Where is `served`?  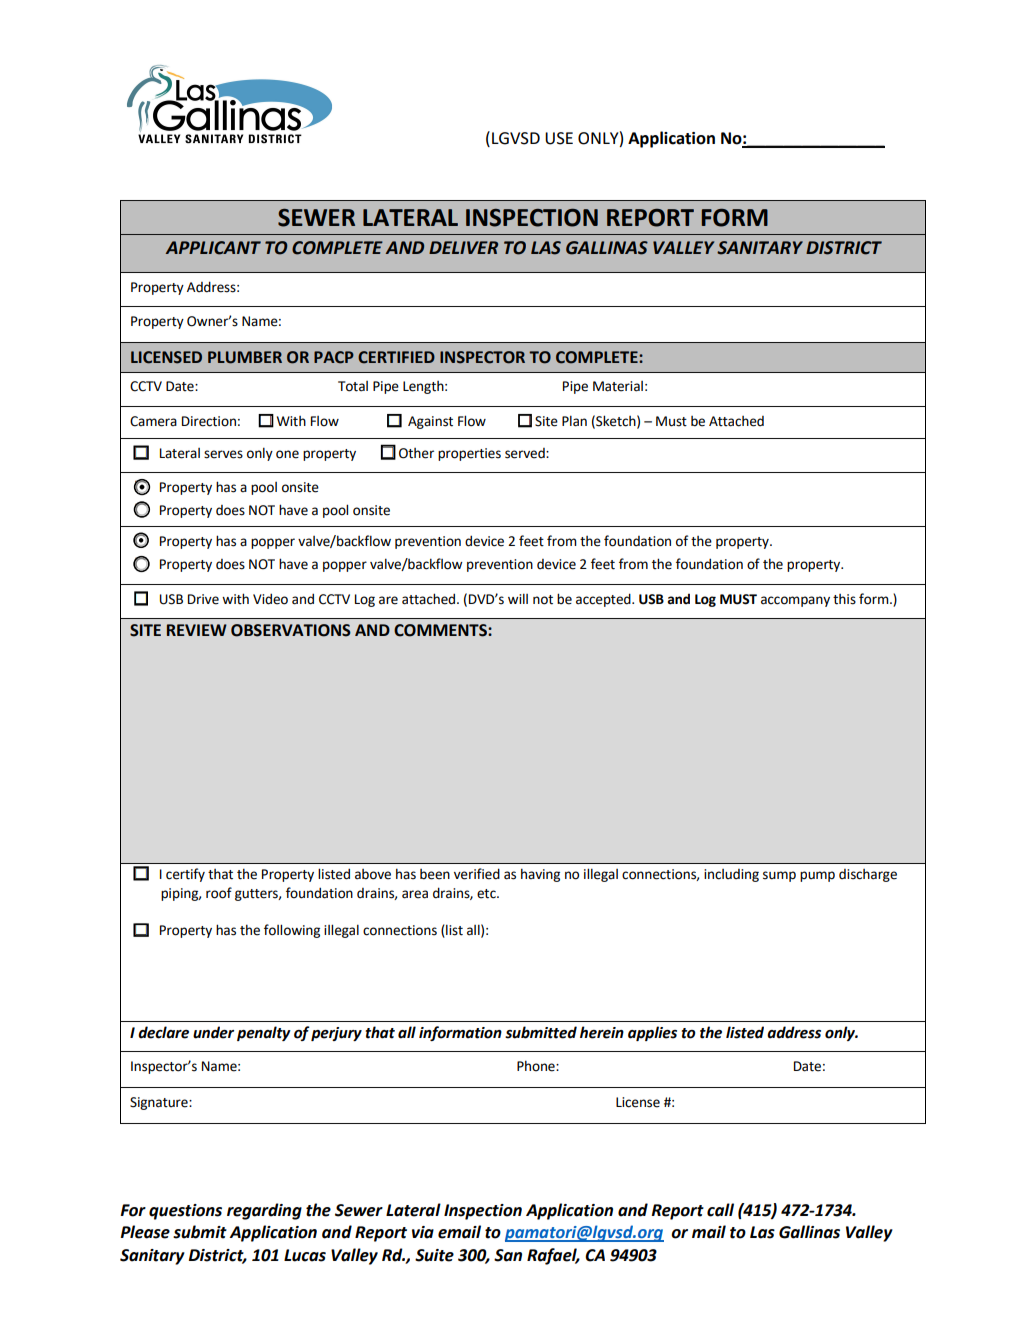
served is located at coordinates (526, 453).
